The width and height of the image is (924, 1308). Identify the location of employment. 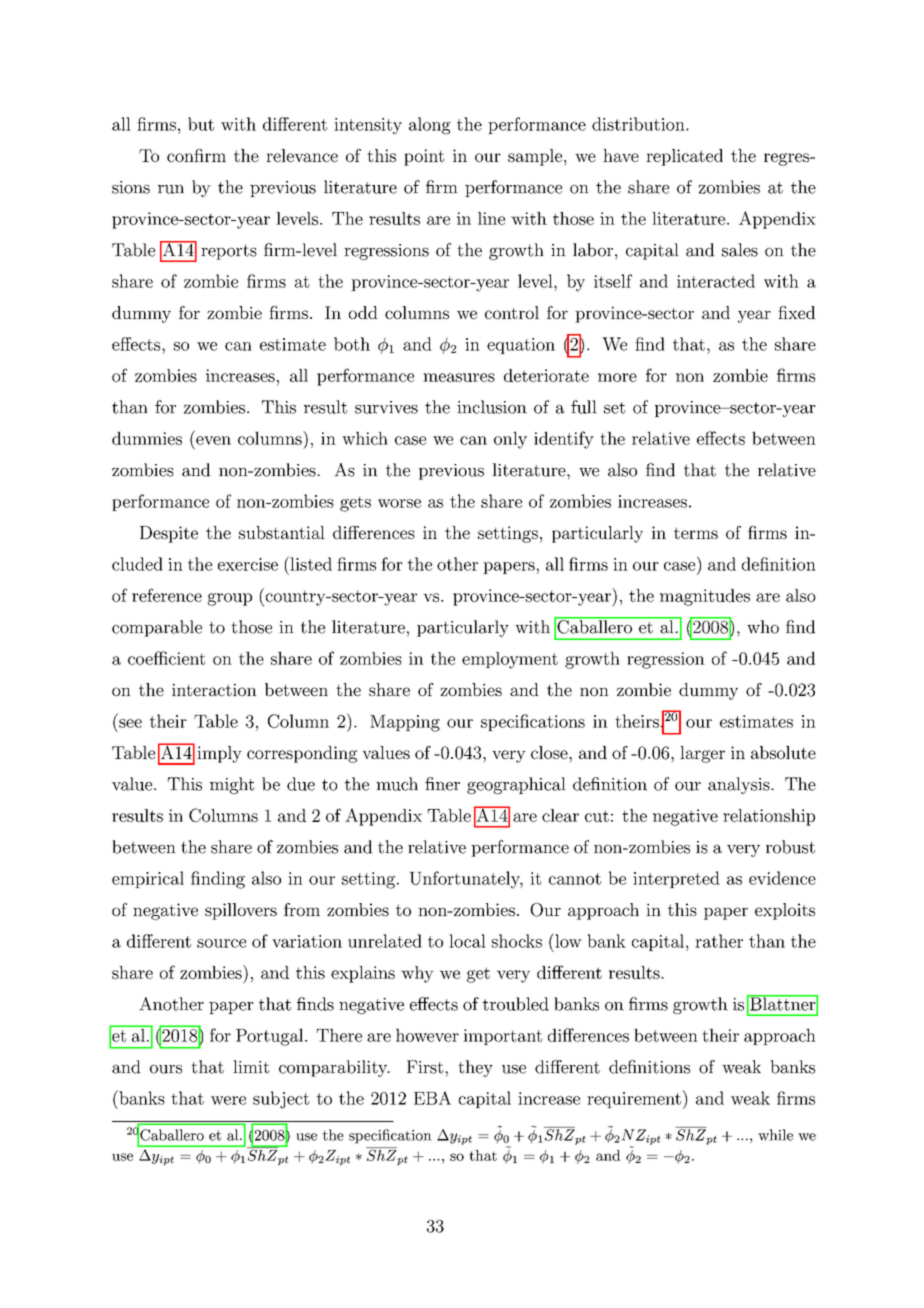
(510, 660).
